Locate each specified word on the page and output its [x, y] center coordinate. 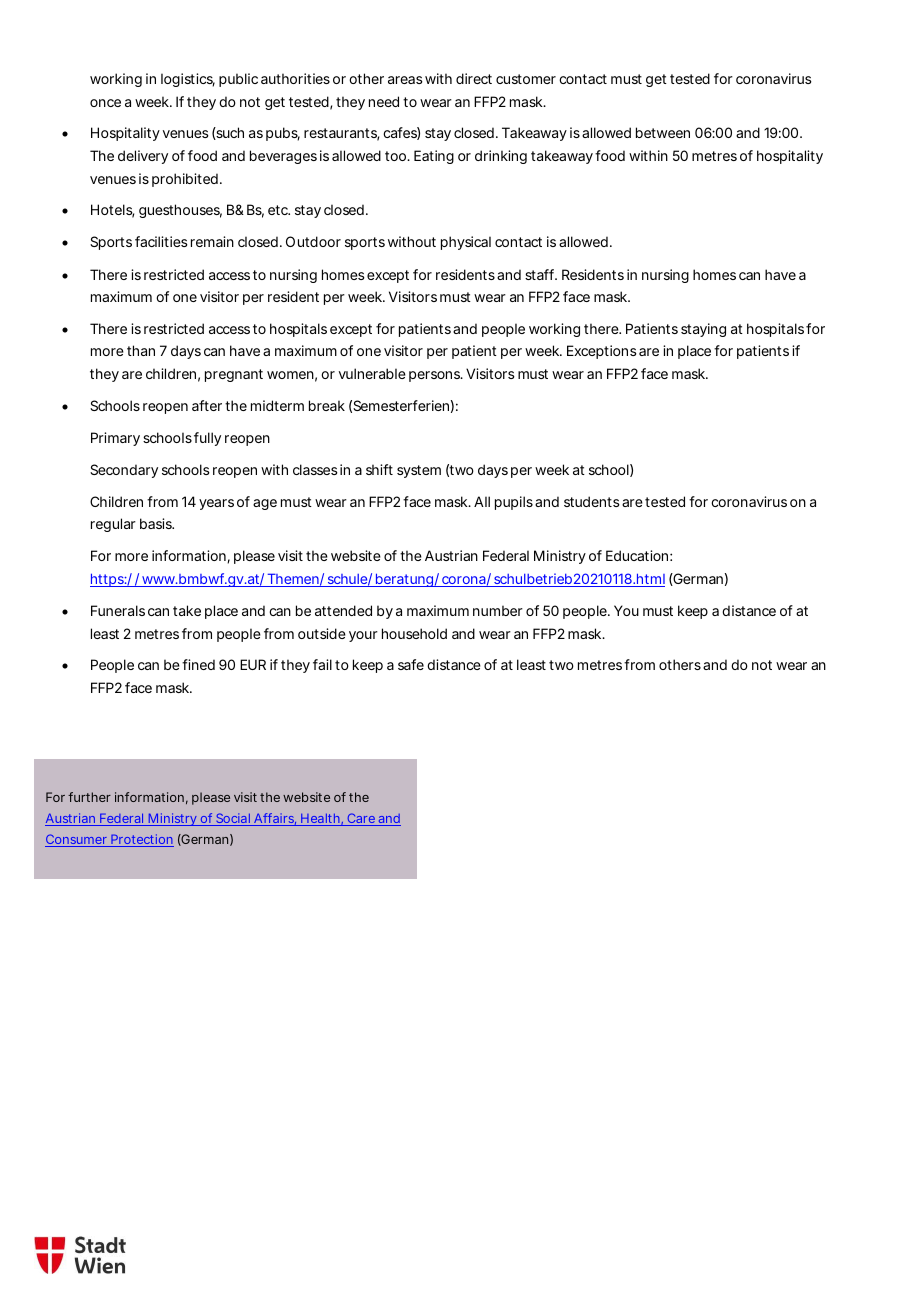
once [105, 103]
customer [526, 79]
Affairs [273, 819]
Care [360, 819]
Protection [141, 840]
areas [405, 80]
